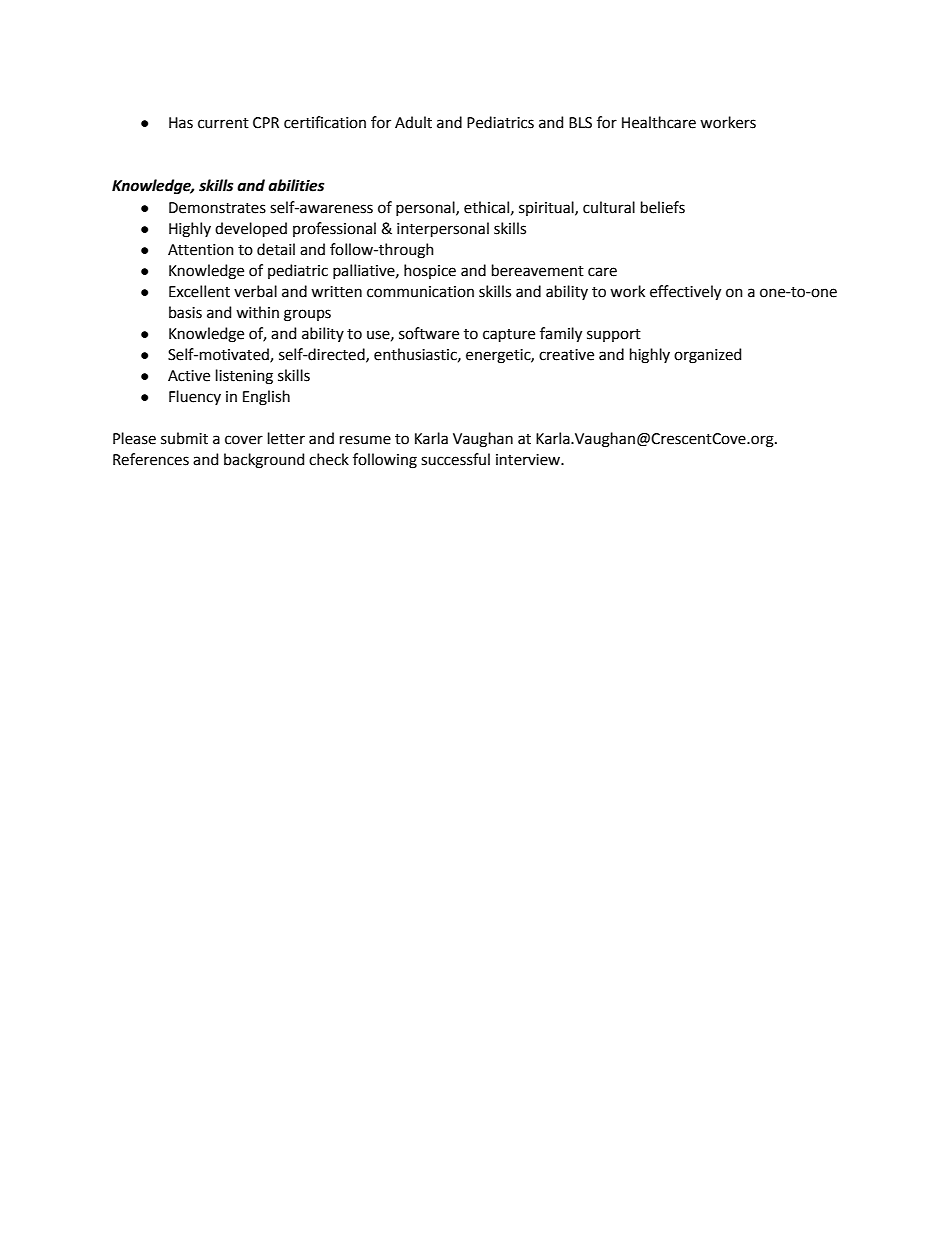 The width and height of the document is (952, 1233). I want to click on submit, so click(184, 438).
